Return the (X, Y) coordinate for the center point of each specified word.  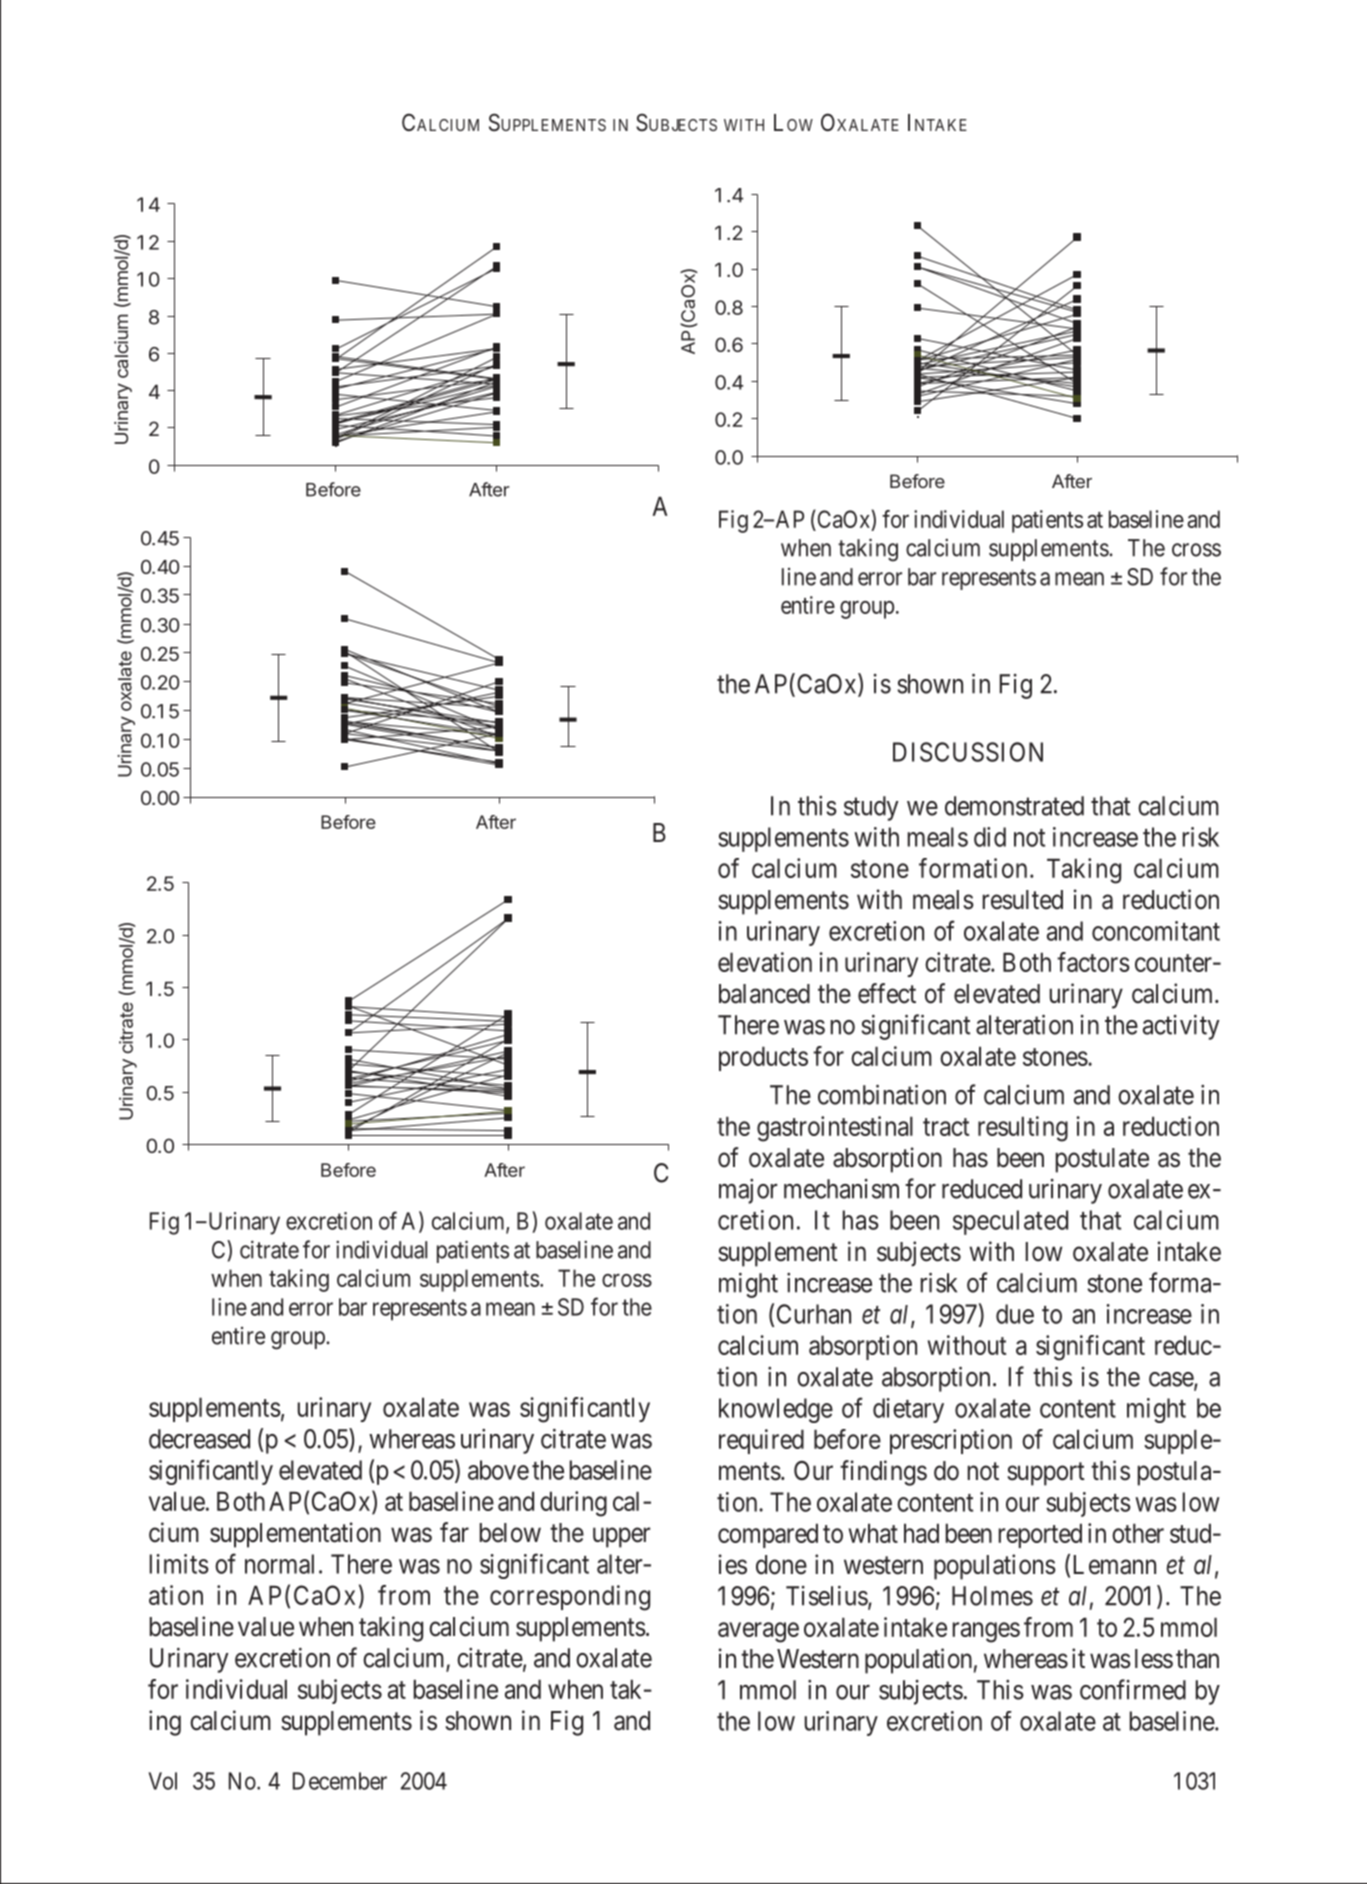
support (1046, 1474)
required (761, 1441)
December (340, 1781)
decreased (199, 1439)
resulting (1023, 1129)
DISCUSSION (968, 752)
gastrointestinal (835, 1129)
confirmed (1133, 1689)
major (748, 1191)
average (758, 1632)
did (990, 837)
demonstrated (1014, 806)
